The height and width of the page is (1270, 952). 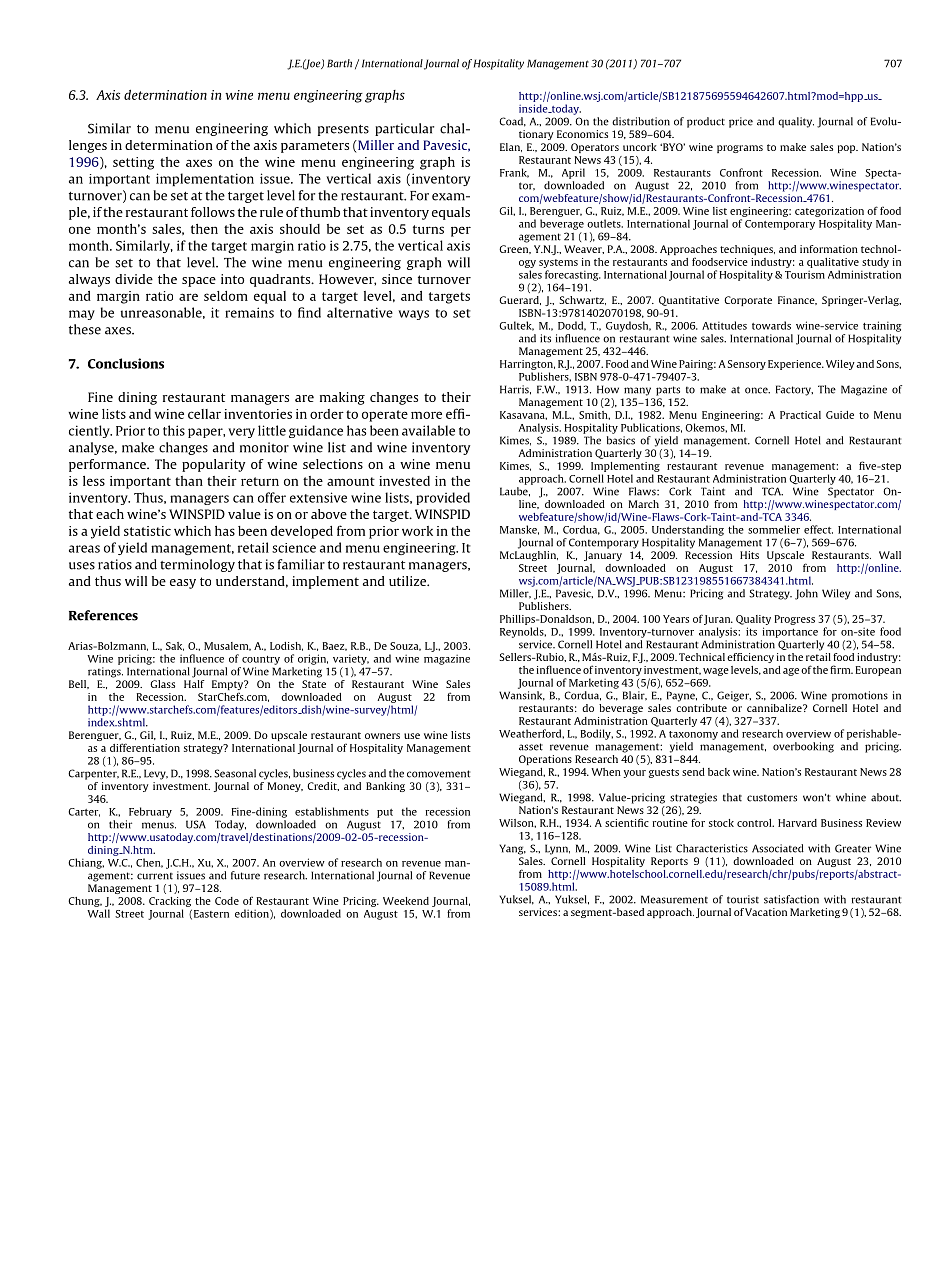 What do you see at coordinates (795, 620) in the page?
I see `Progress` at bounding box center [795, 620].
